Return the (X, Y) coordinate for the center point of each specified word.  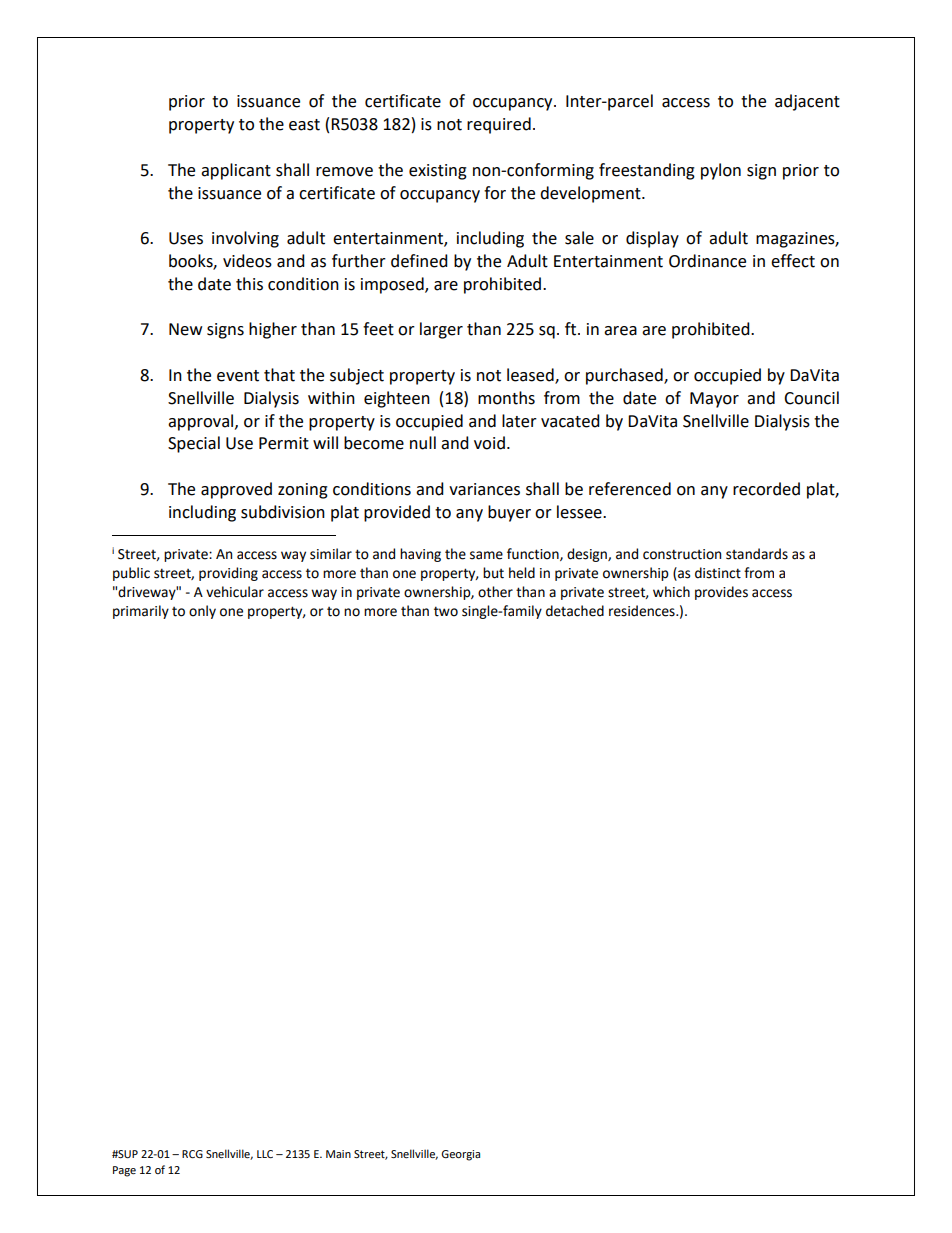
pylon (721, 171)
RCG (192, 1154)
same (486, 555)
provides (721, 593)
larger (441, 330)
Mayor (714, 400)
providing (228, 574)
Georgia (460, 1155)
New (185, 329)
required (499, 125)
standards (757, 554)
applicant (236, 171)
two (446, 611)
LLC (265, 1154)
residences (643, 611)
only (202, 612)
